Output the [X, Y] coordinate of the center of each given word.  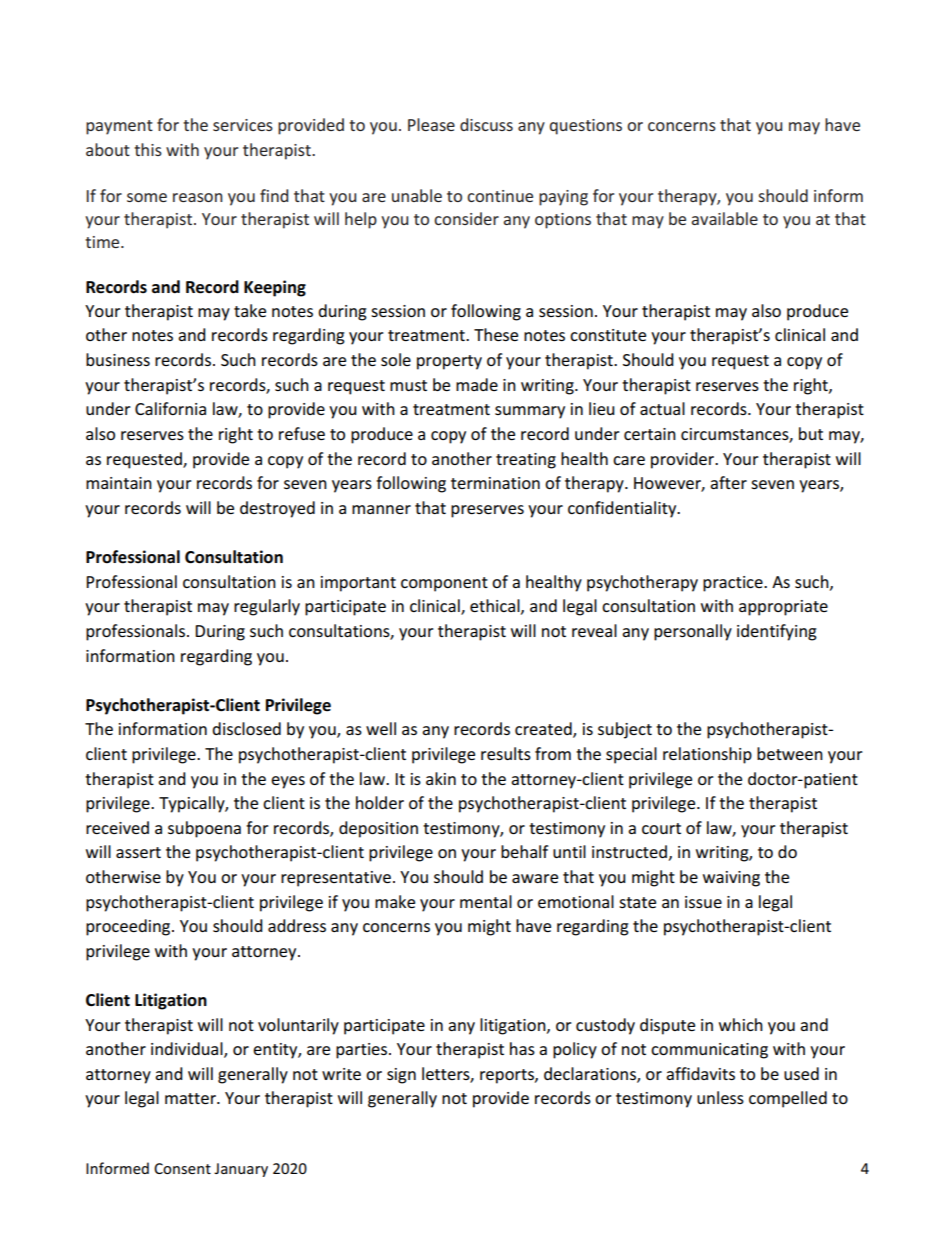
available [724, 218]
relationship [707, 755]
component [444, 584]
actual [662, 408]
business [118, 359]
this [148, 149]
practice [734, 584]
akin [441, 778]
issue [703, 902]
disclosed [246, 728]
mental [486, 901]
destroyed [277, 509]
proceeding [129, 927]
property [449, 362]
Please [431, 124]
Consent [182, 1168]
